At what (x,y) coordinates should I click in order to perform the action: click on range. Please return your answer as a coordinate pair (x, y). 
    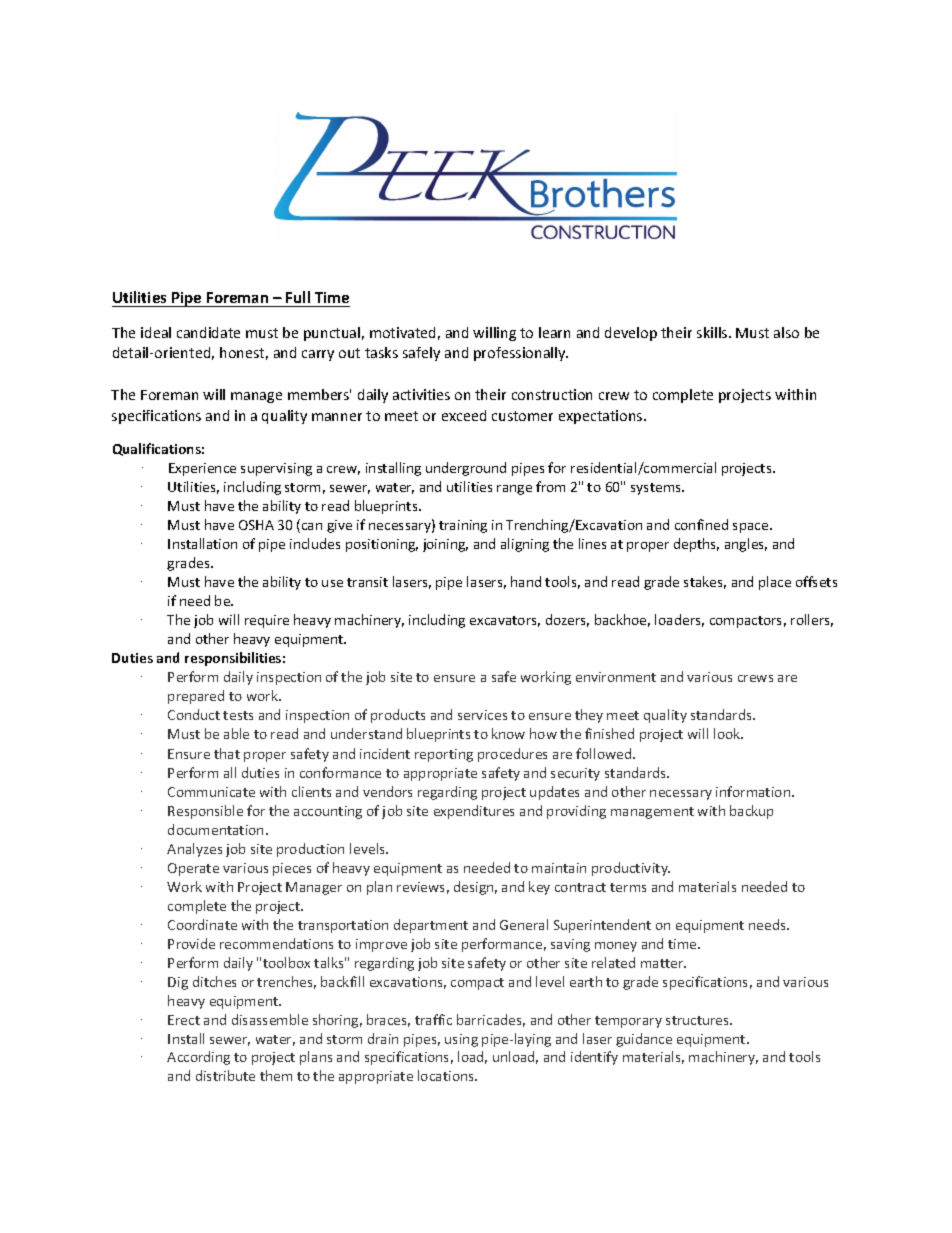
    Looking at the image, I should click on (514, 490).
